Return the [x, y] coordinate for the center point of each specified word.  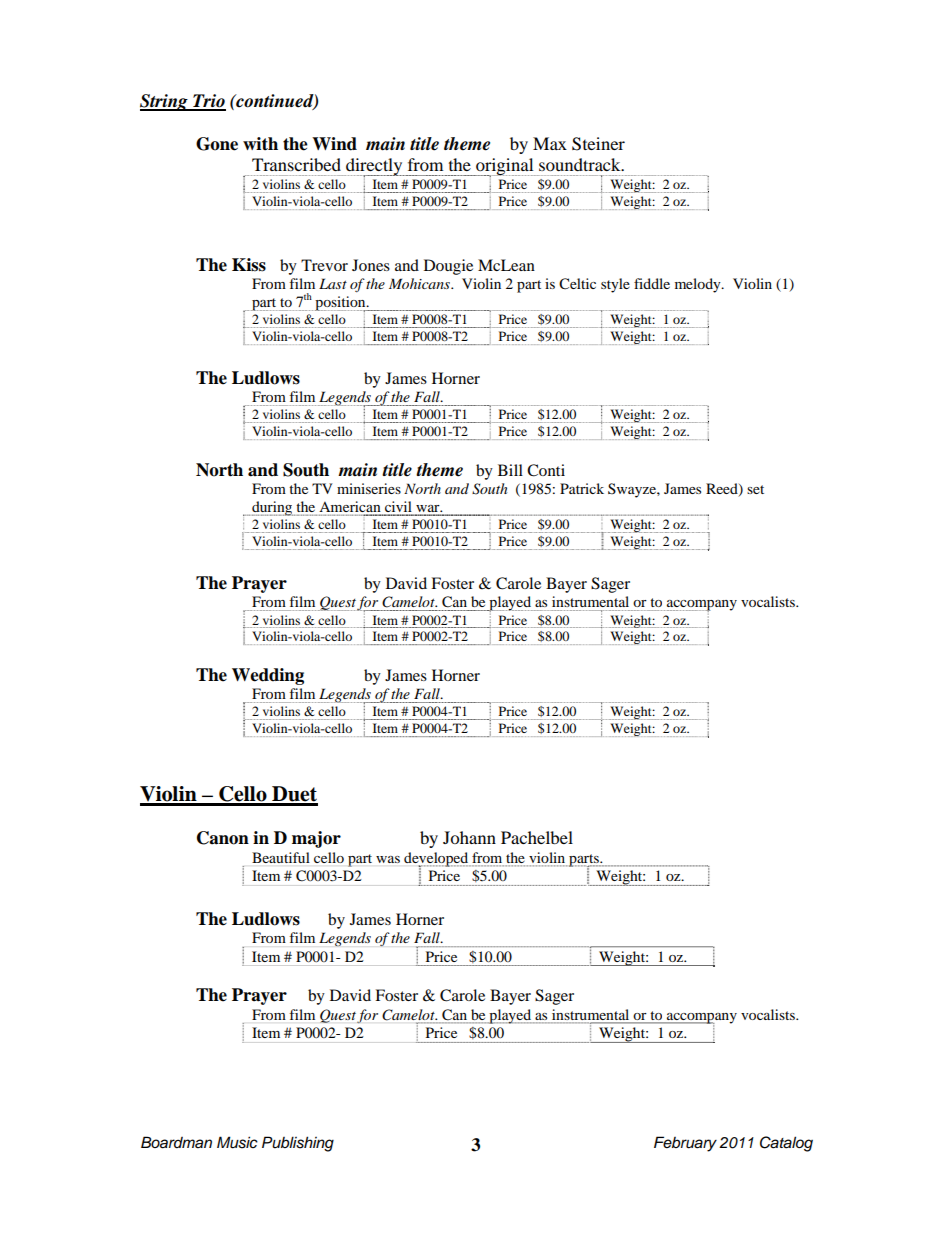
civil [398, 508]
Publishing [298, 1144]
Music [237, 1142]
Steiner [598, 144]
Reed [723, 490]
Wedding [268, 676]
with [260, 143]
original [505, 168]
